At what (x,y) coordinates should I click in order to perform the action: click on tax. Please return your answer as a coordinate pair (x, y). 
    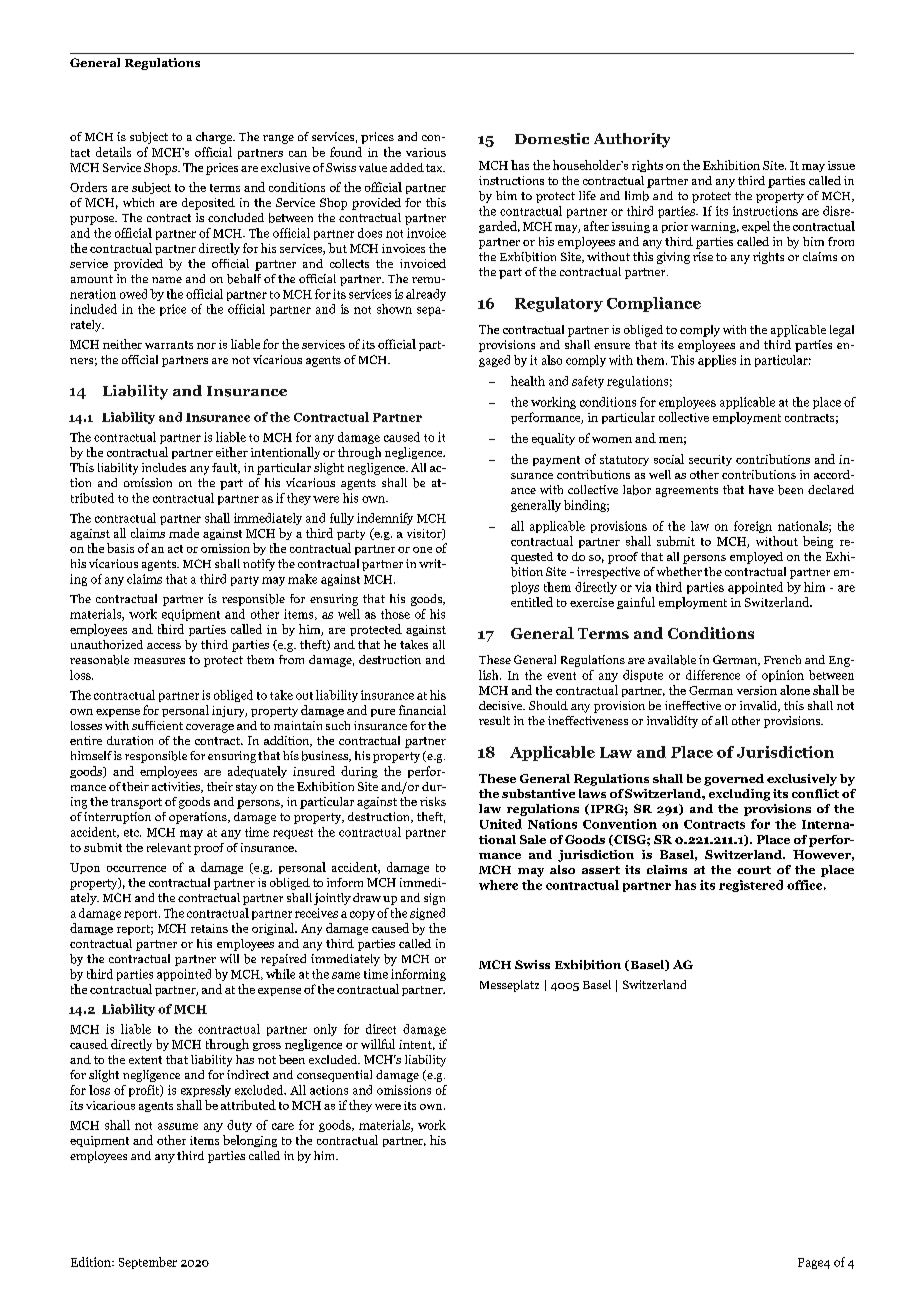
    Looking at the image, I should click on (435, 168).
